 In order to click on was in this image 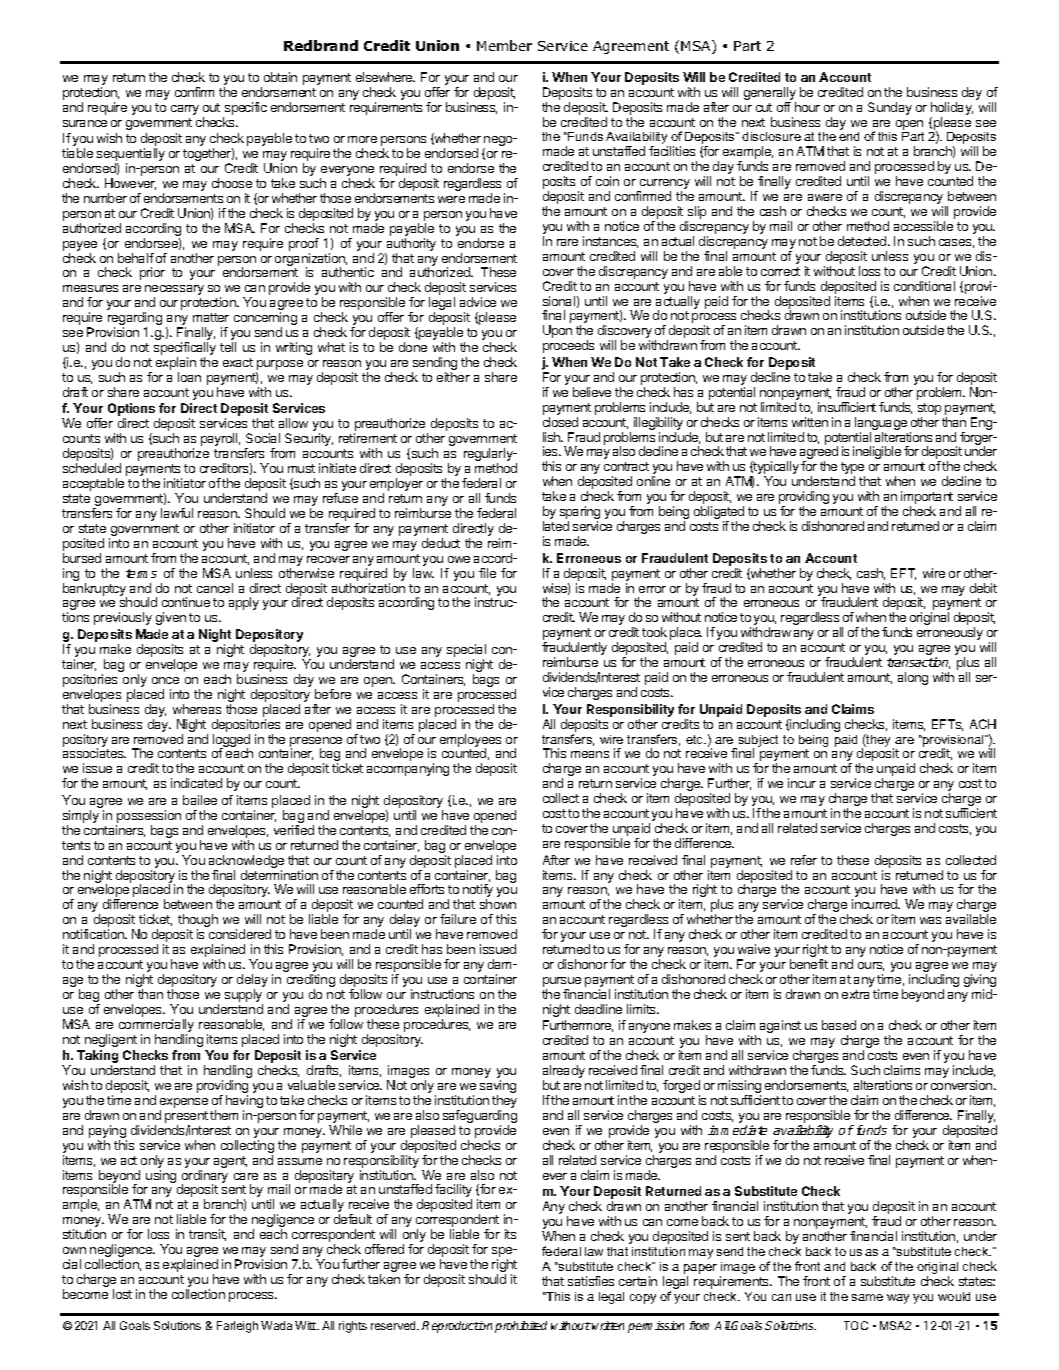, I will do `click(930, 920)`.
